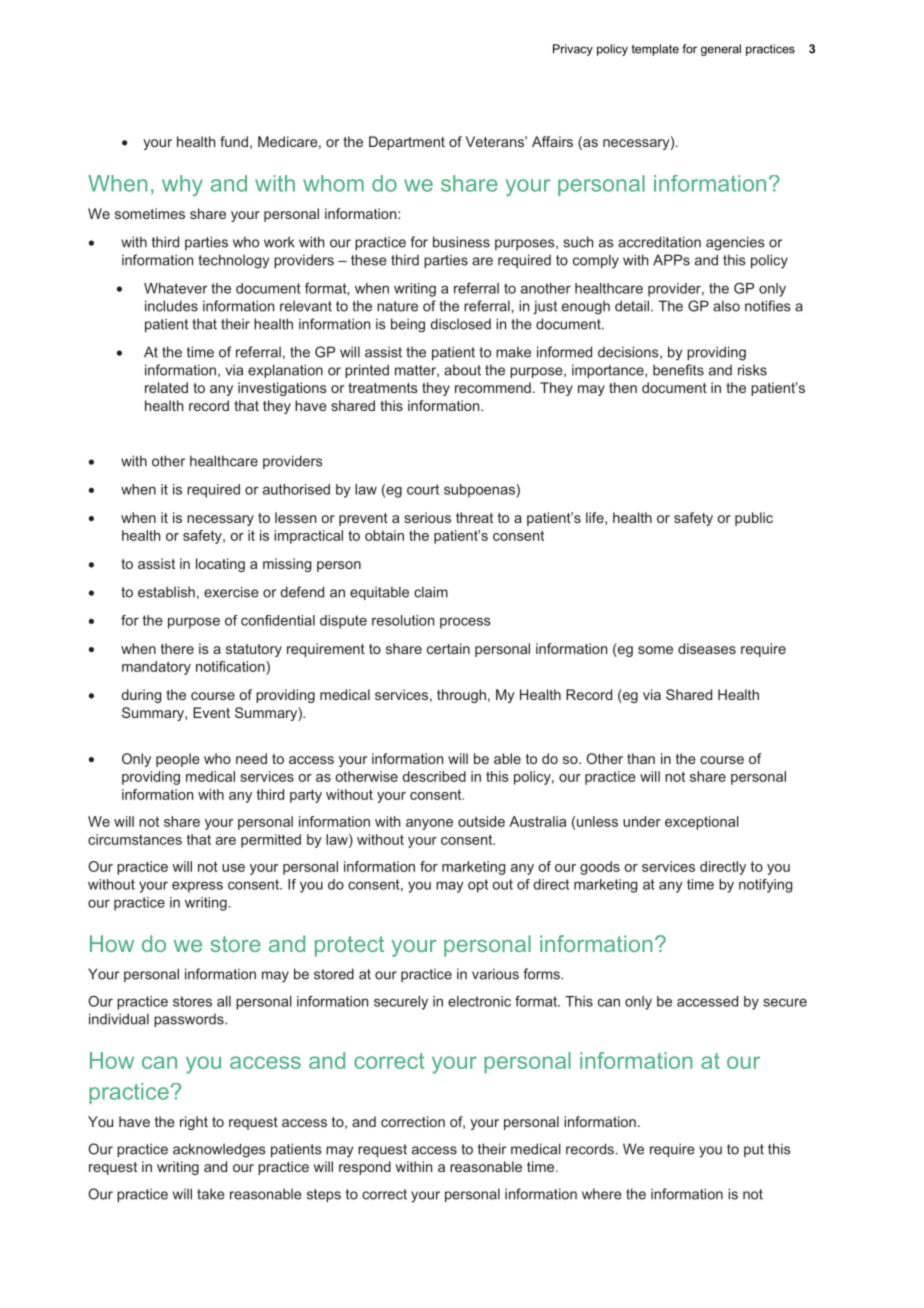  What do you see at coordinates (175, 288) in the image?
I see `Whatever` at bounding box center [175, 288].
